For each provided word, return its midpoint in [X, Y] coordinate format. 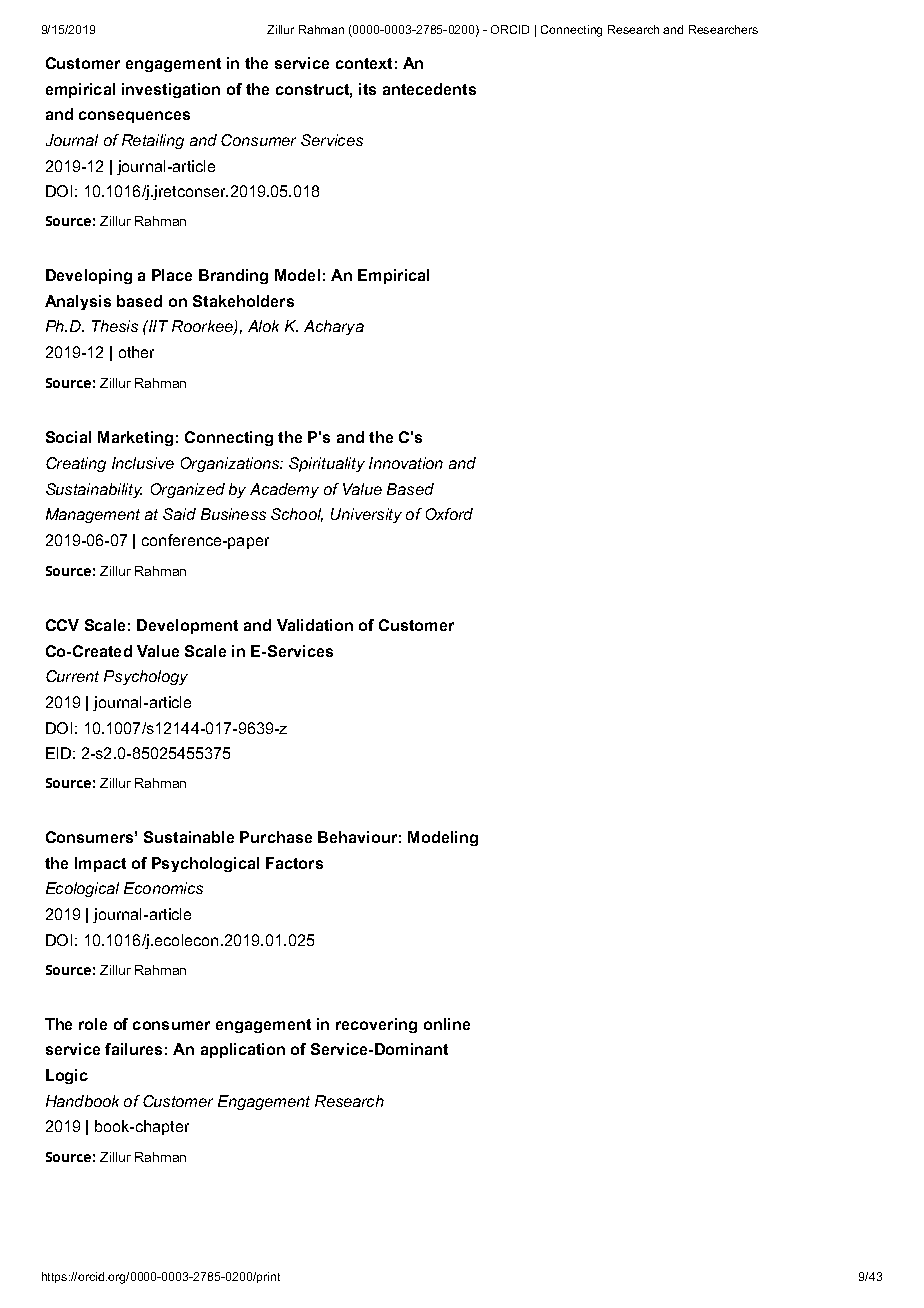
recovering [376, 1025]
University [366, 515]
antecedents [429, 89]
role [93, 1024]
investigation [171, 90]
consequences [134, 117]
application [243, 1050]
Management [93, 515]
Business [233, 514]
